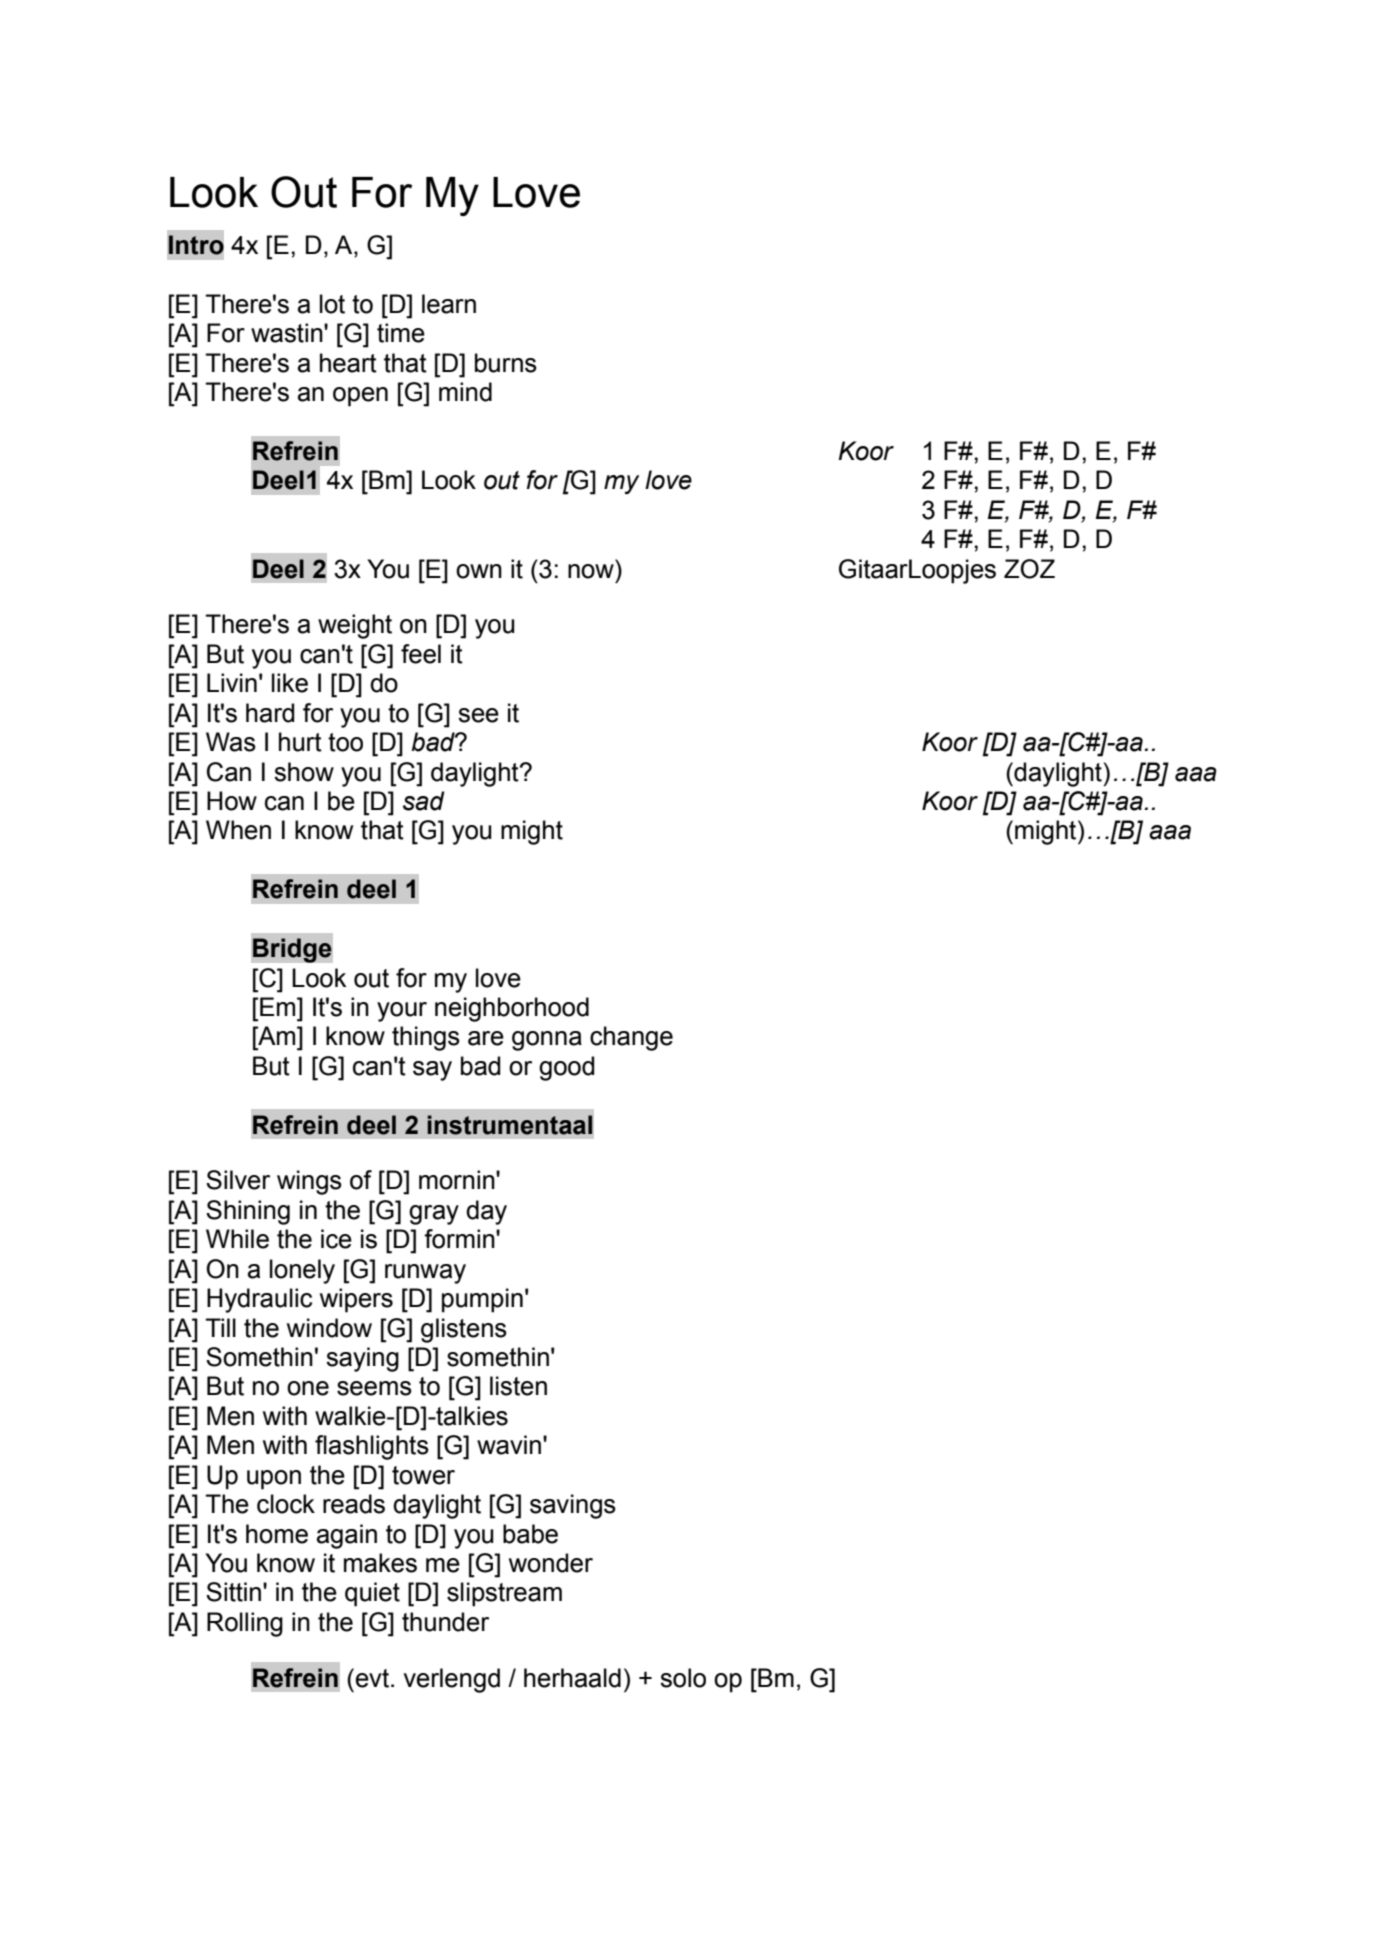  What do you see at coordinates (238, 830) in the screenshot?
I see `When` at bounding box center [238, 830].
